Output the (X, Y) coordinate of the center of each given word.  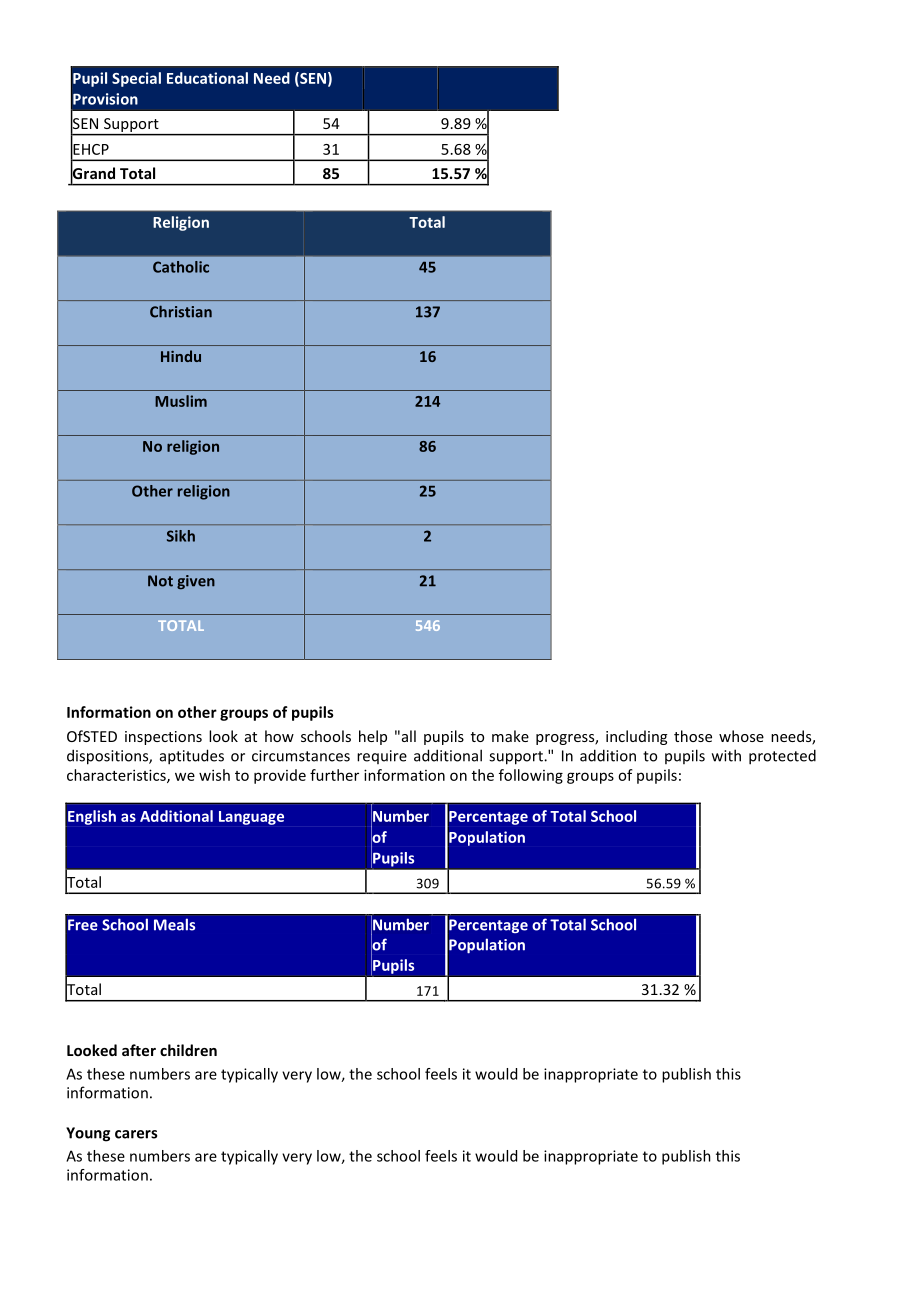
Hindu (181, 356)
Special (136, 79)
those (693, 736)
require (382, 757)
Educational (207, 78)
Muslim (181, 401)
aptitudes (192, 757)
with (726, 755)
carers (136, 1134)
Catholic (181, 267)
